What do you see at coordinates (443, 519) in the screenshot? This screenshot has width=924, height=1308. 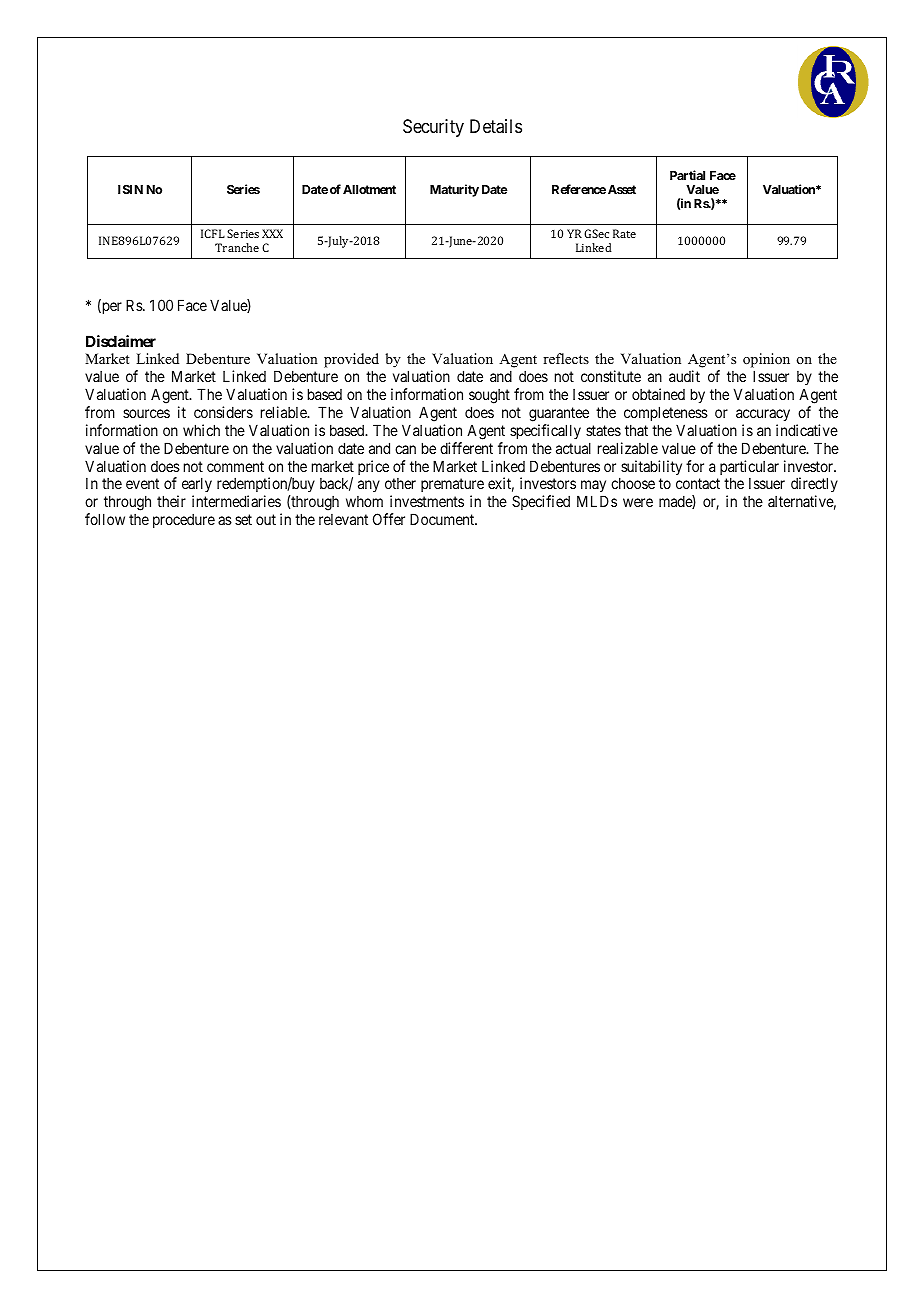 I see `Document` at bounding box center [443, 519].
